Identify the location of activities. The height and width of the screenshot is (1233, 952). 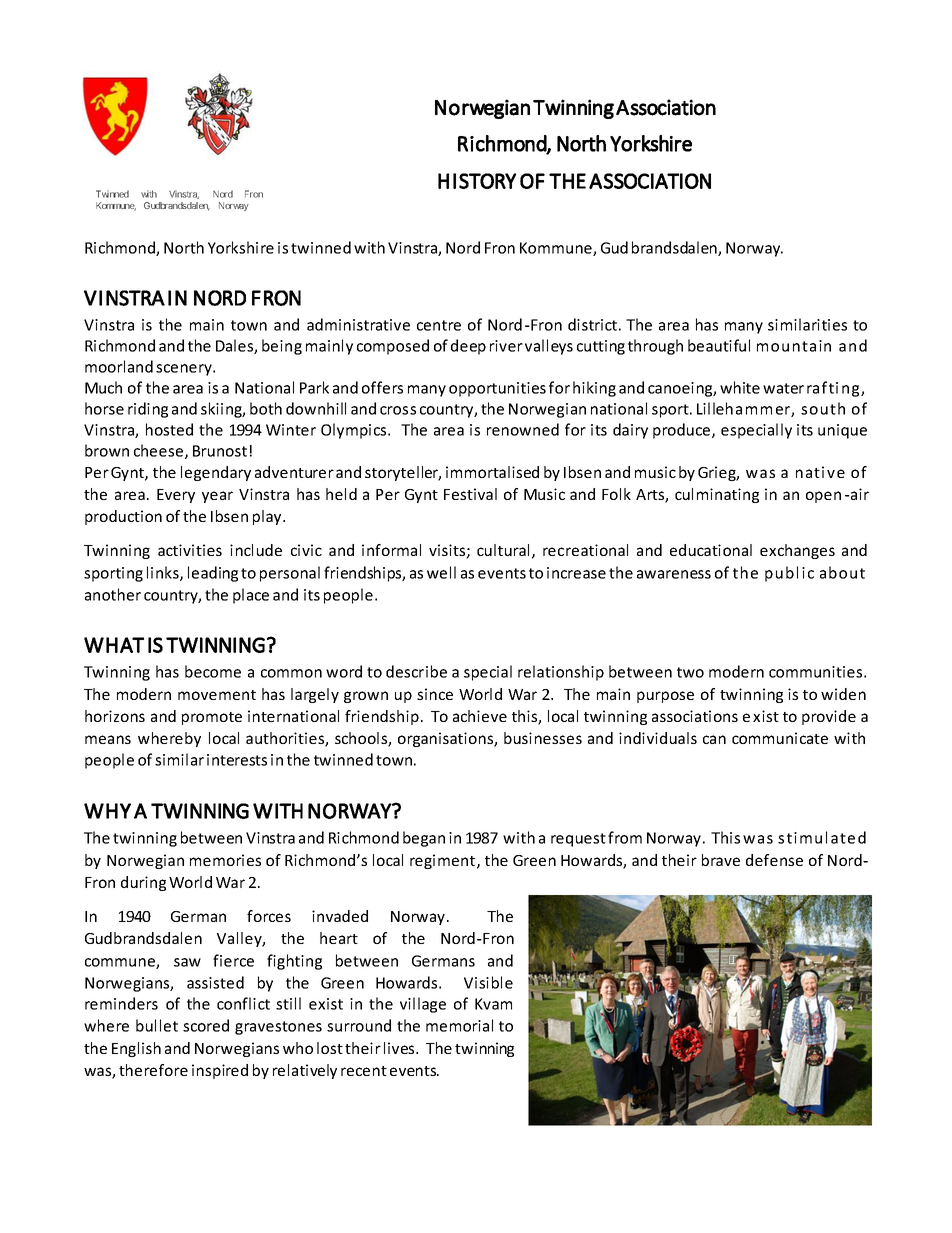
(190, 550).
